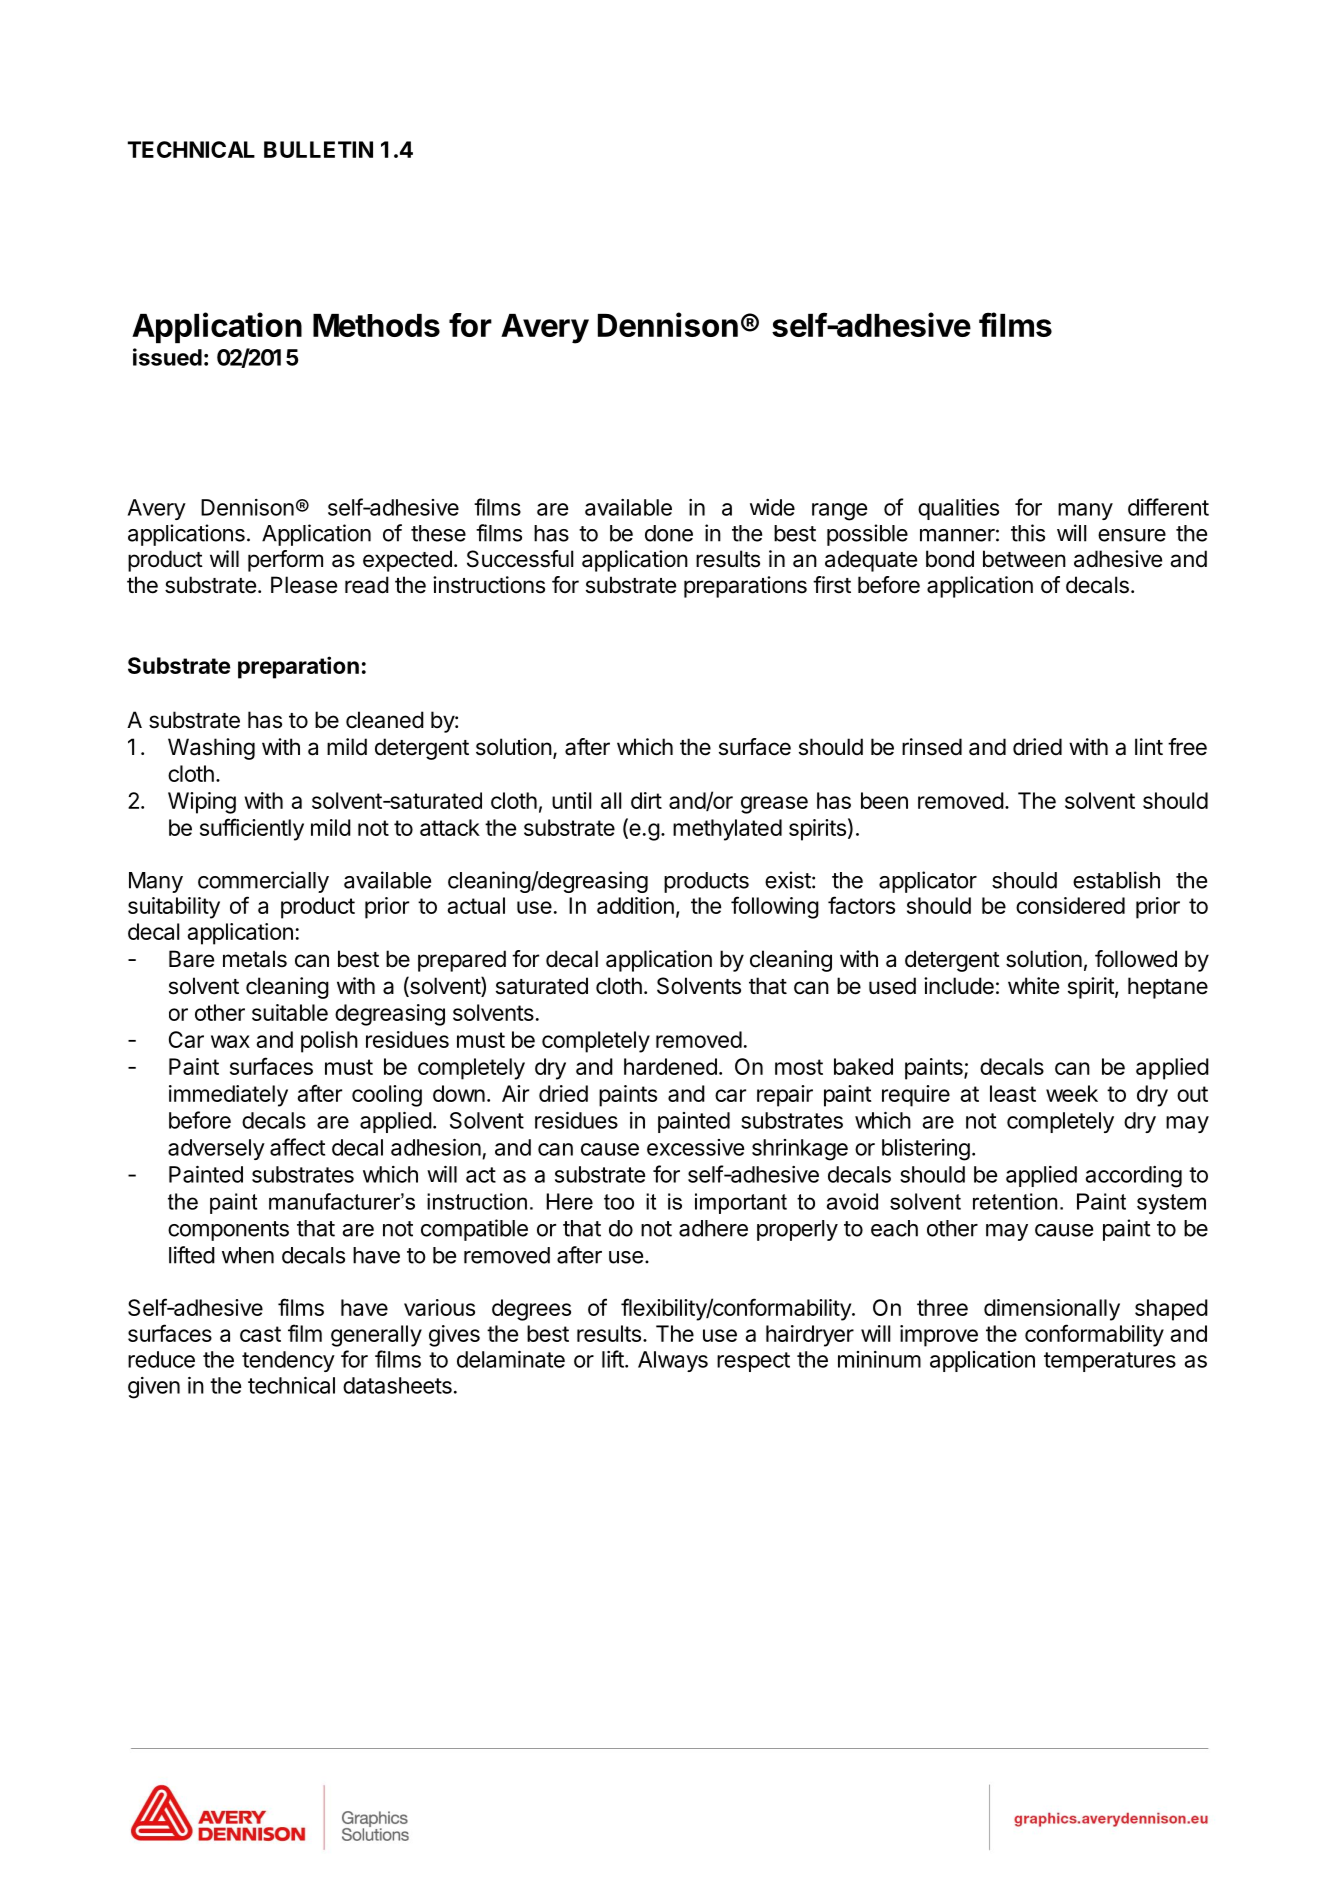  What do you see at coordinates (1168, 507) in the image?
I see `different` at bounding box center [1168, 507].
